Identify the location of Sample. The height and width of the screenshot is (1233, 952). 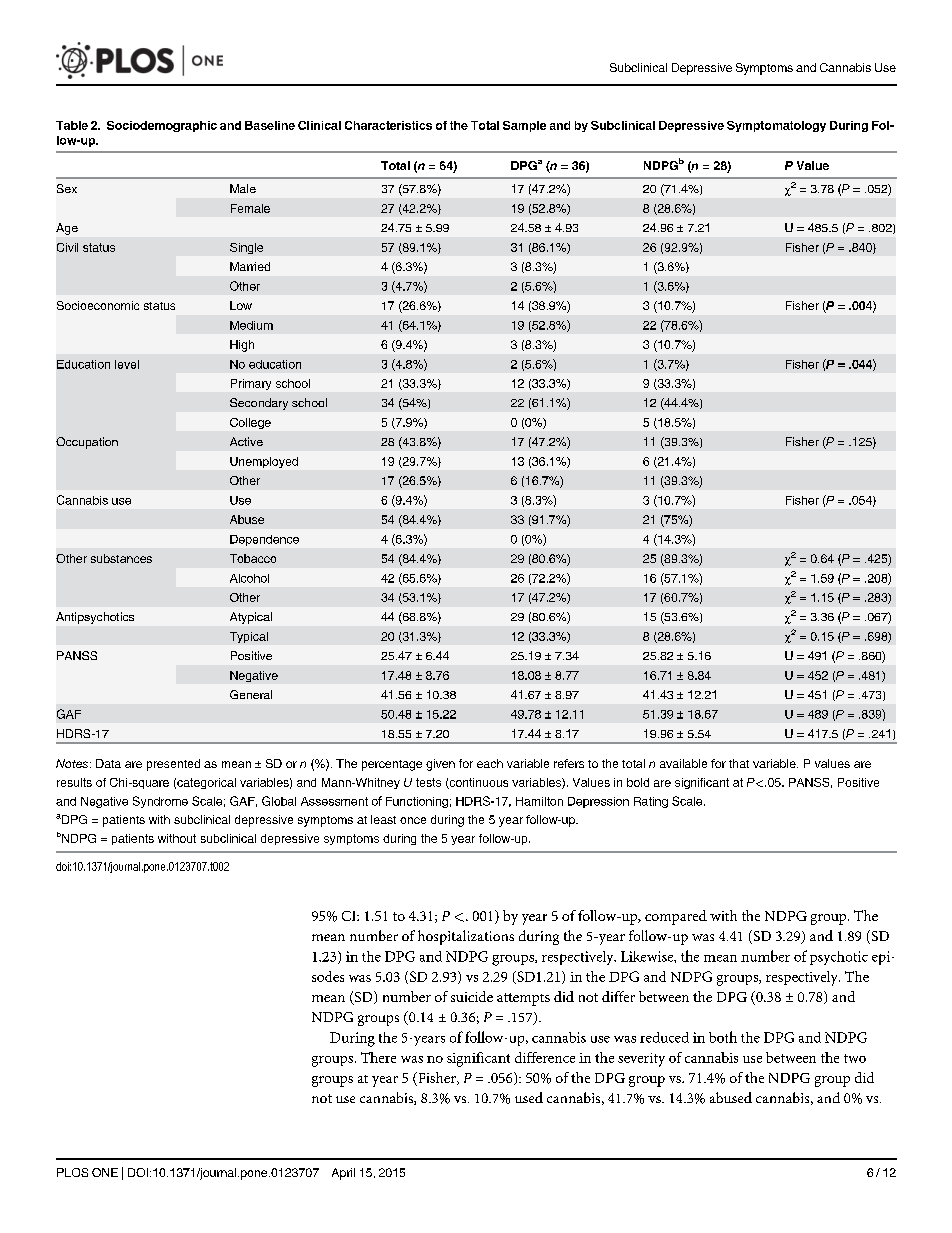
(524, 126).
